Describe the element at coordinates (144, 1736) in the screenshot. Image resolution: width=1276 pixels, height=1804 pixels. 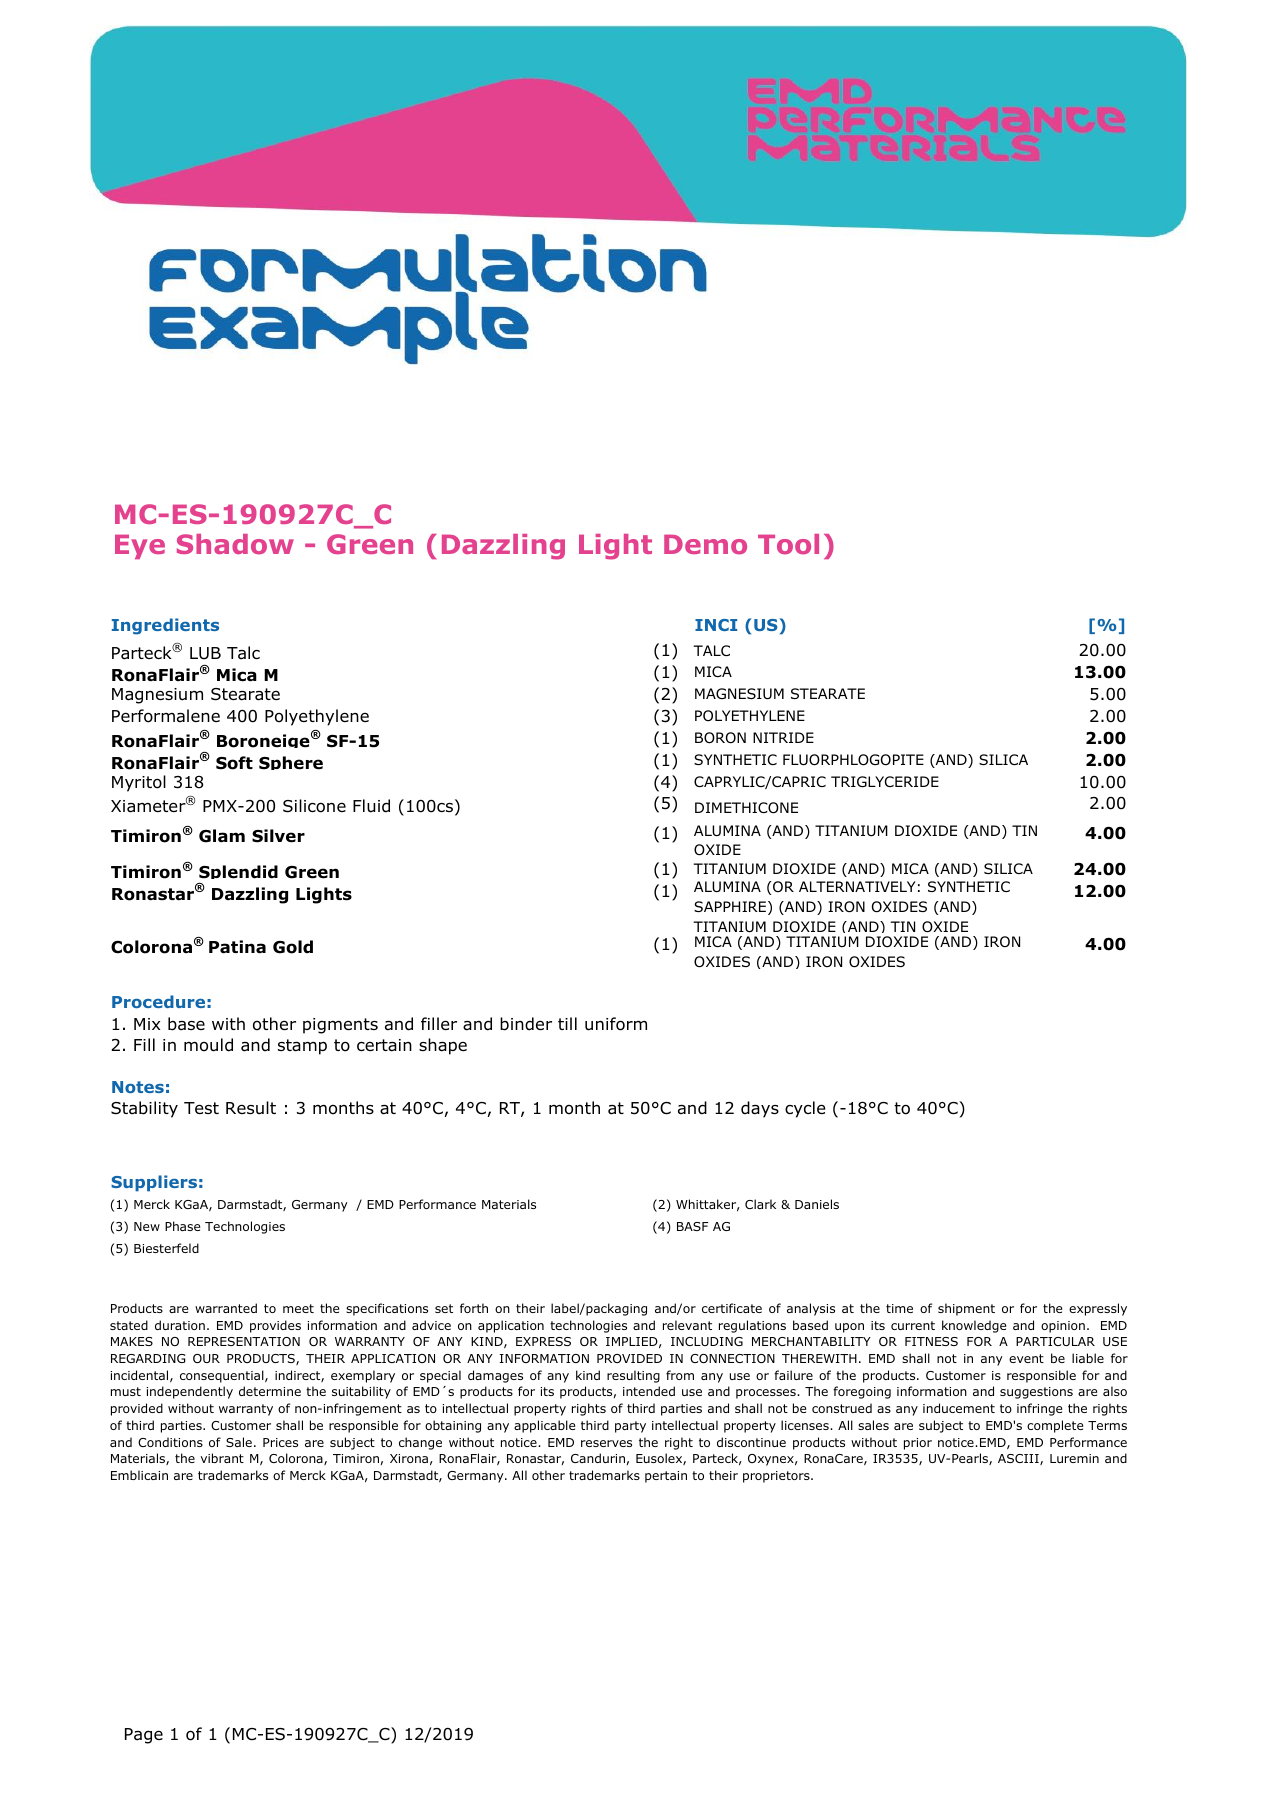
I see `Page` at that location.
